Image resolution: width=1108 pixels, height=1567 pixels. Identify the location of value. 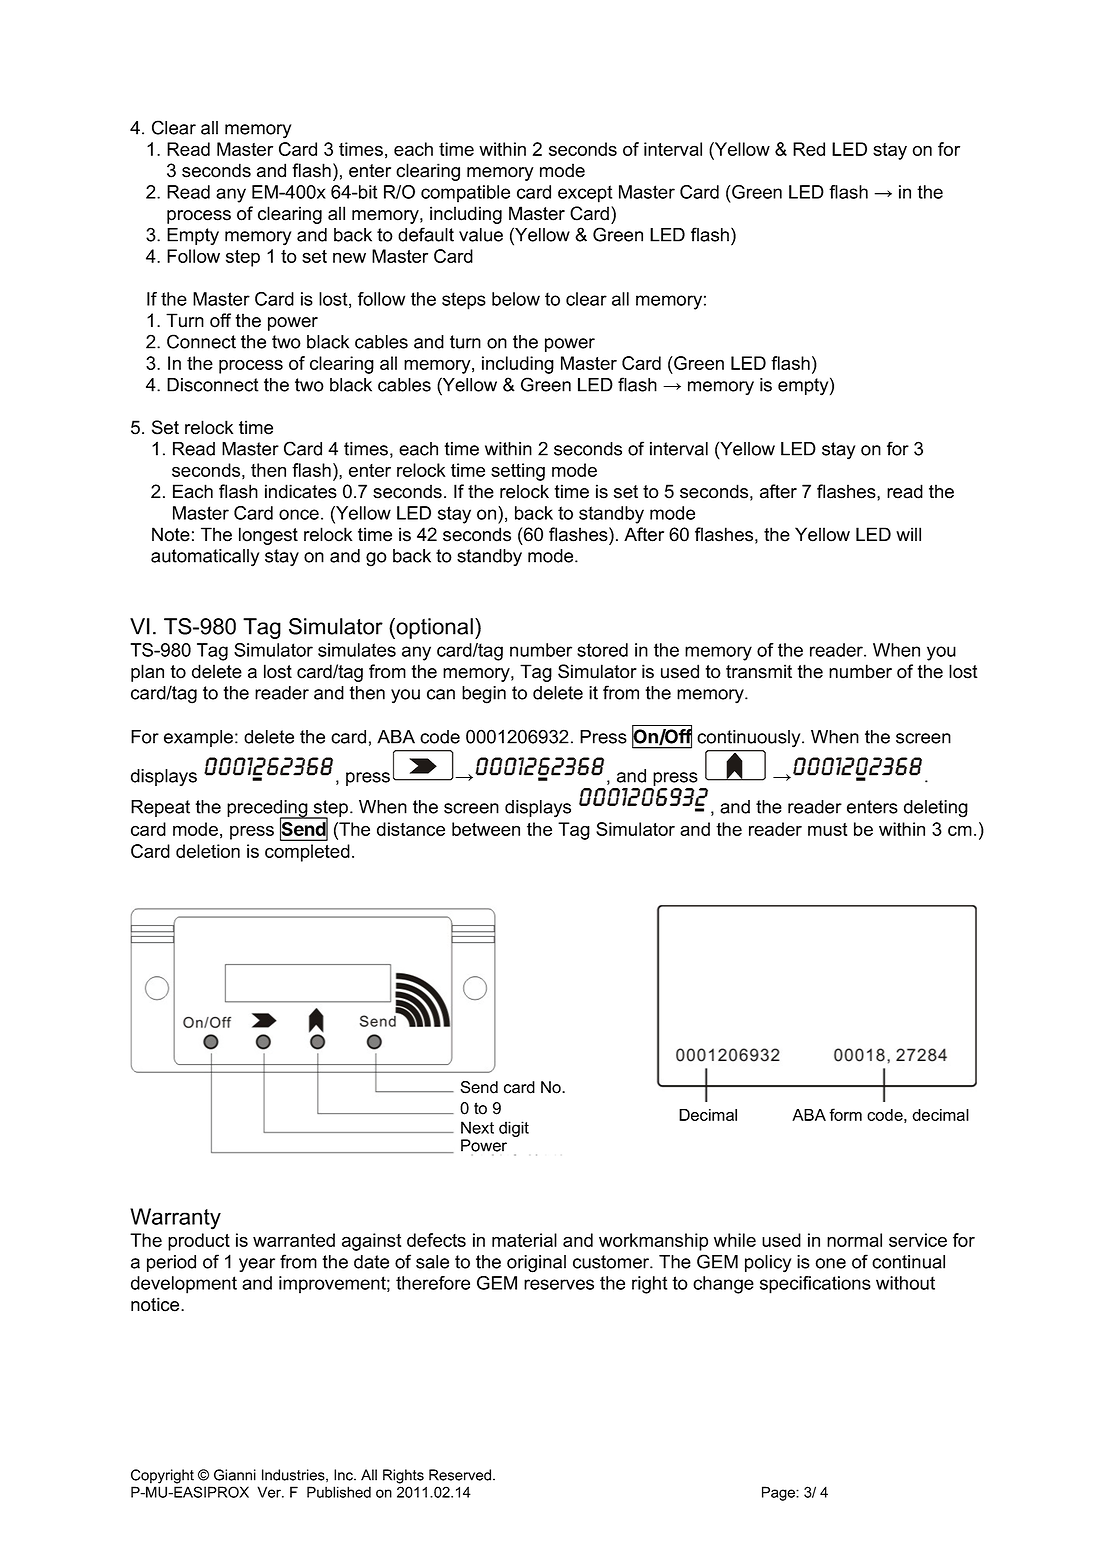
(481, 235).
